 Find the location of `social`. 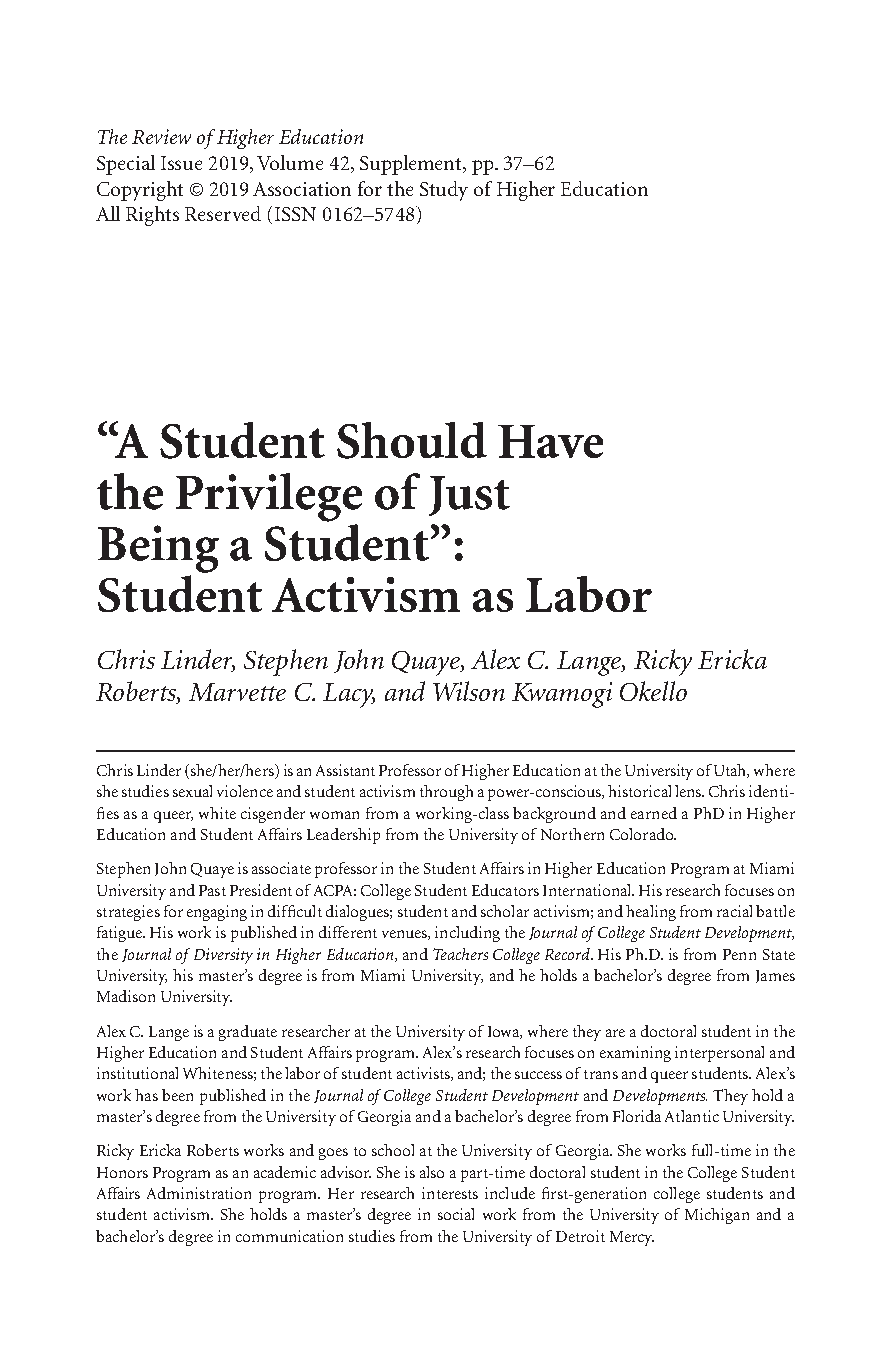

social is located at coordinates (456, 1214).
